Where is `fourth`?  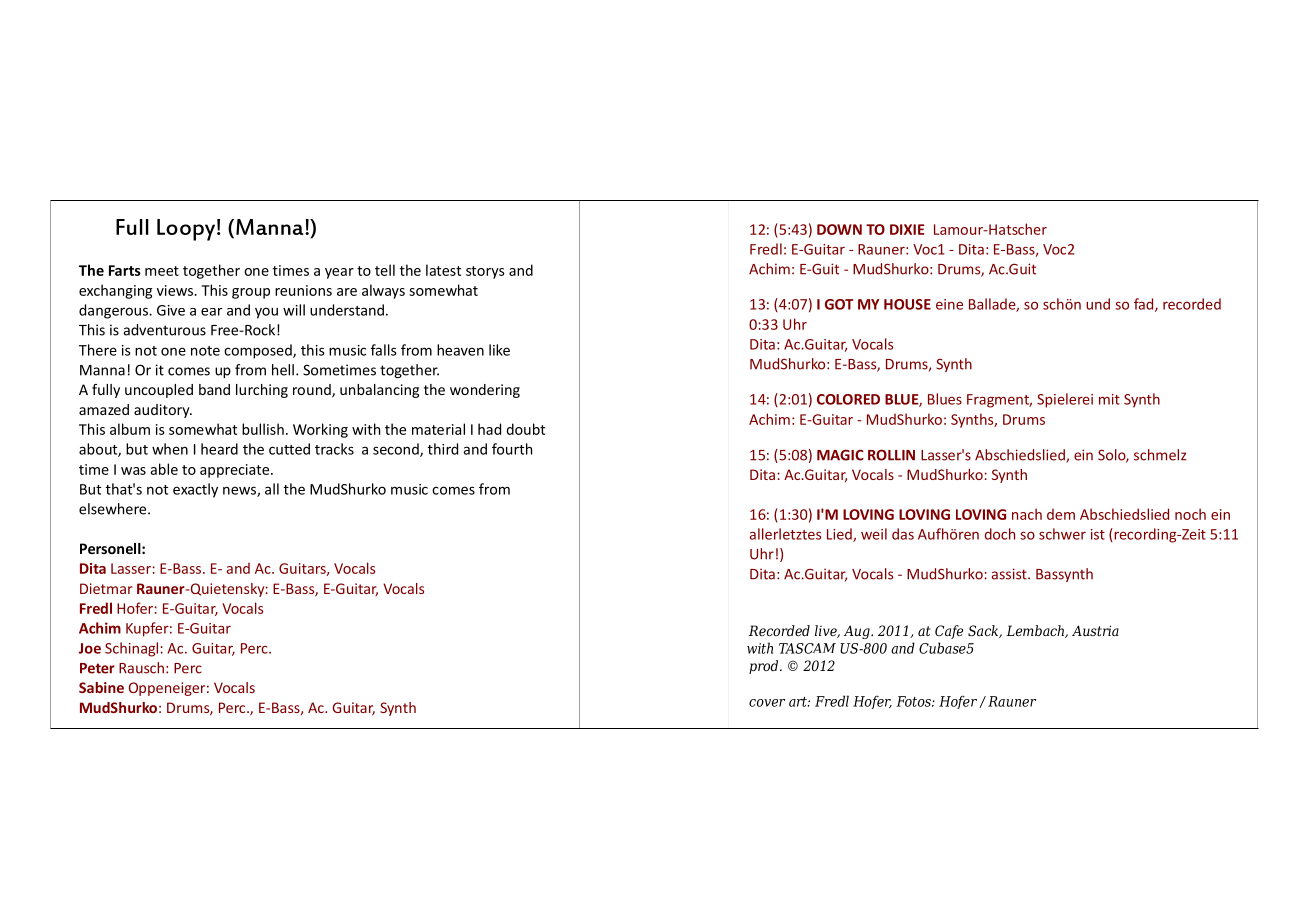 fourth is located at coordinates (512, 449).
